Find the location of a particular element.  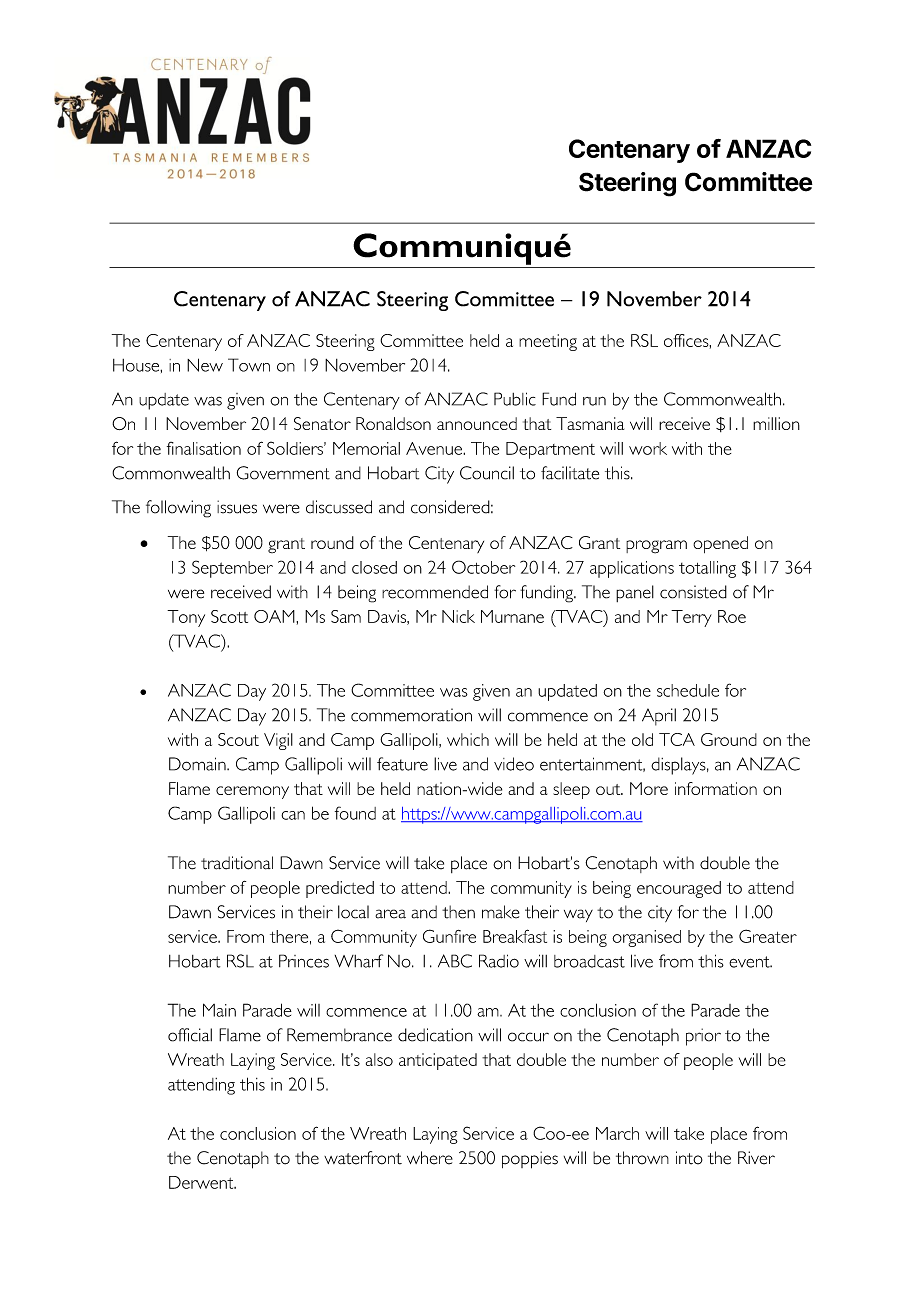

which is located at coordinates (468, 739).
